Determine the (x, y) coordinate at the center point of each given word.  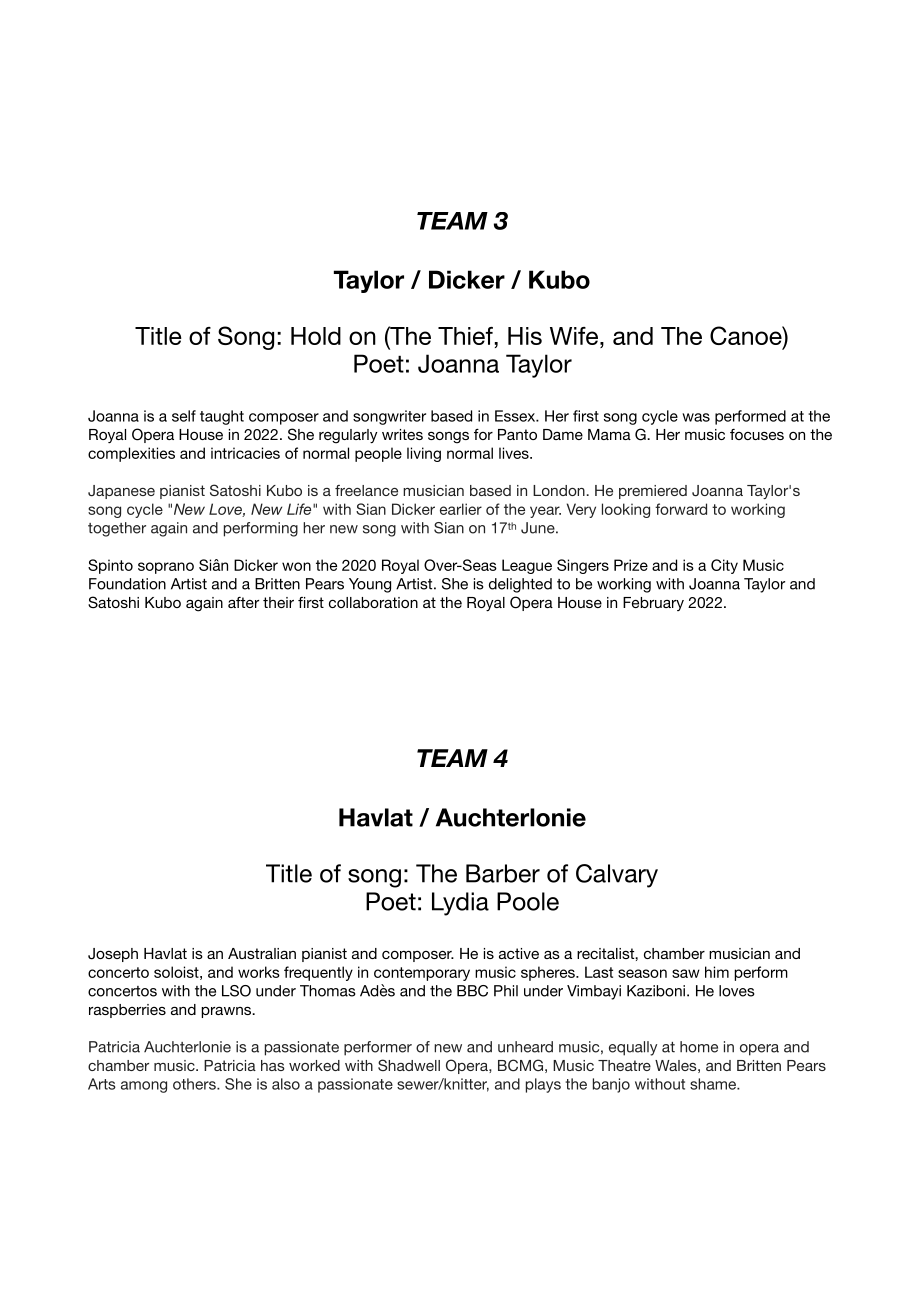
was (696, 417)
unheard (525, 1047)
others (195, 1084)
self (184, 416)
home (699, 1047)
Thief (465, 336)
